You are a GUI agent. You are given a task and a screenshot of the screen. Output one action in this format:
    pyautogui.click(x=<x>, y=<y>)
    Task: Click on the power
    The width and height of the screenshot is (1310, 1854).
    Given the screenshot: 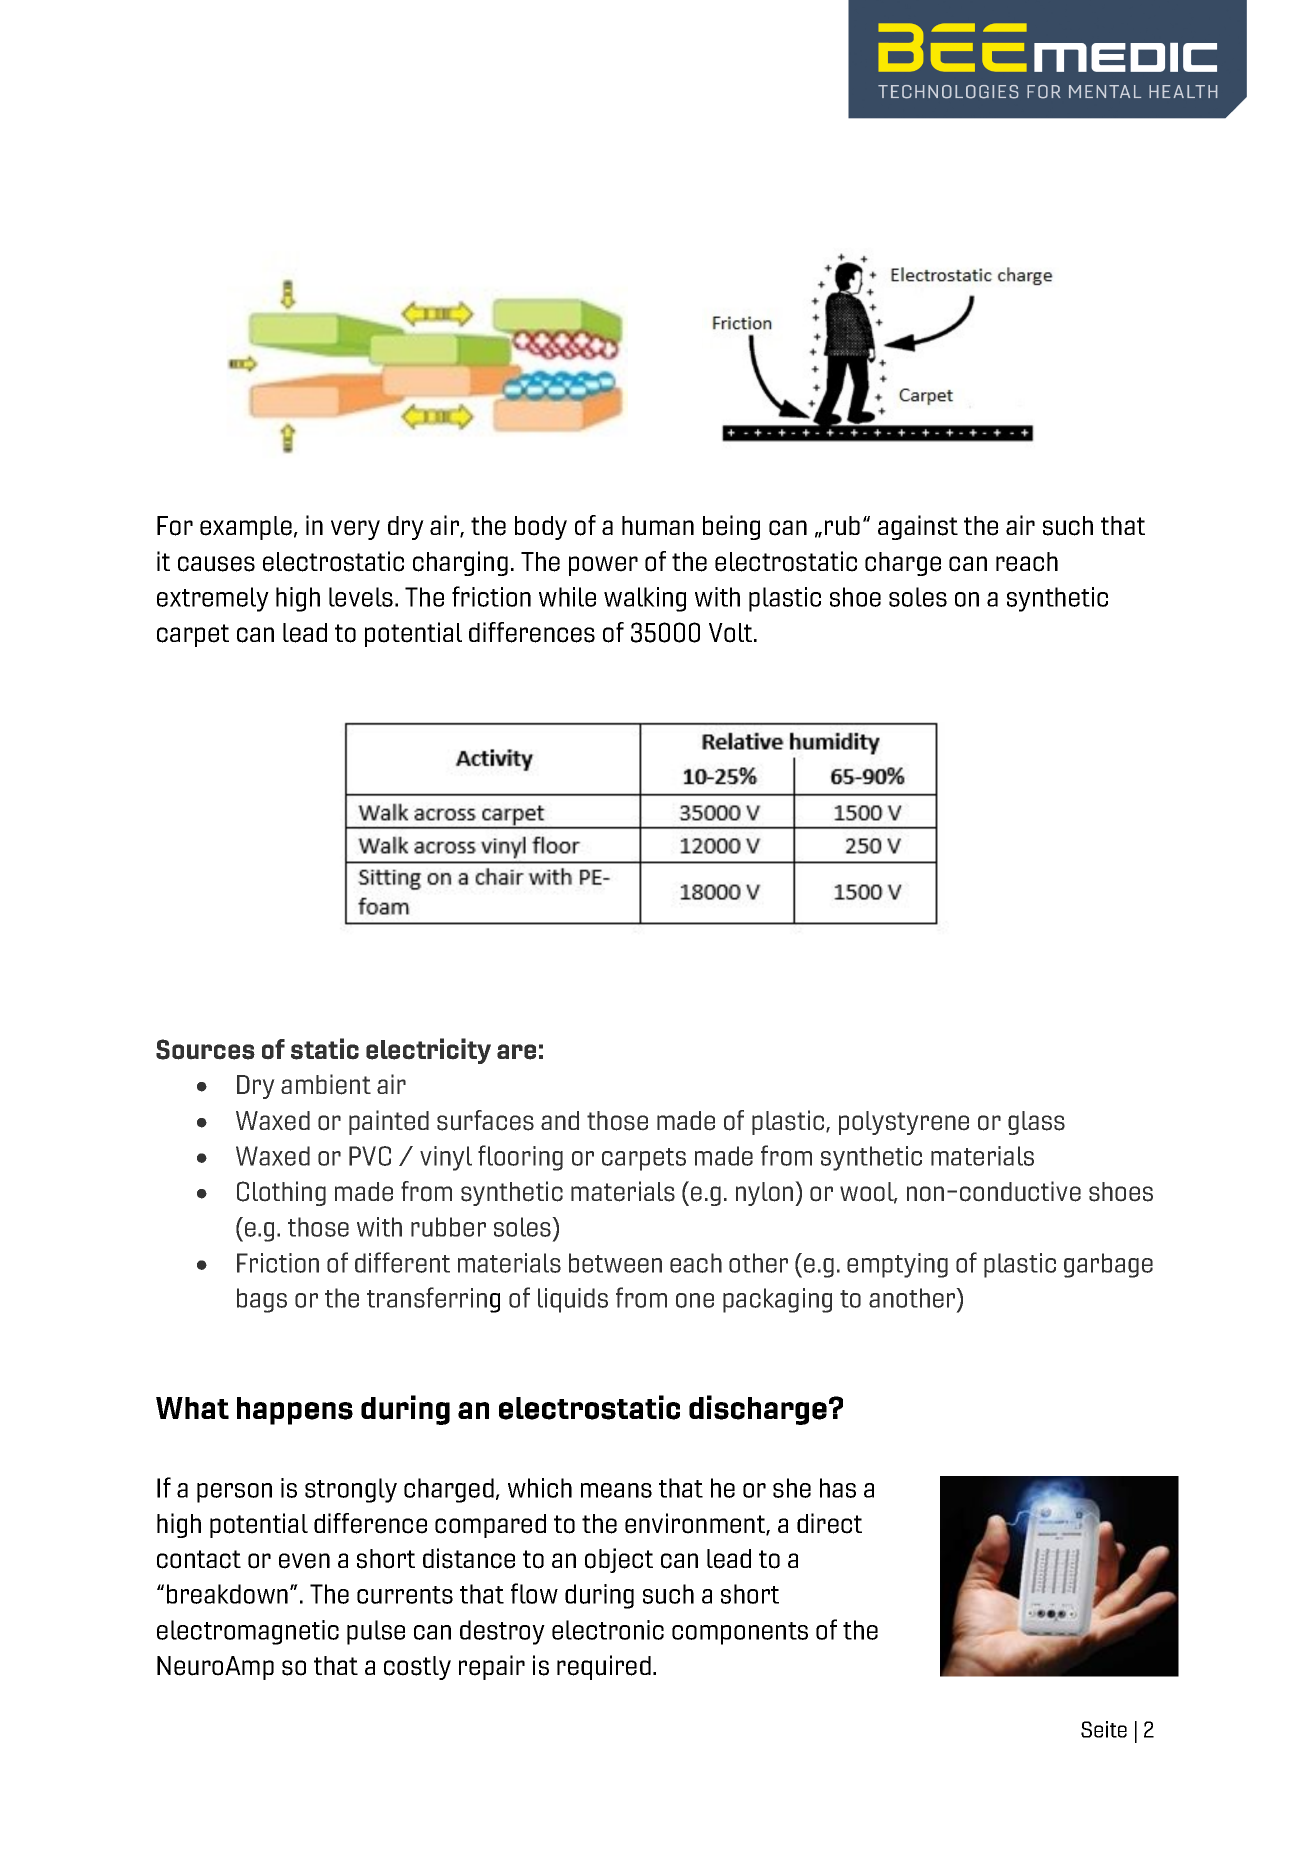 What is the action you would take?
    pyautogui.click(x=603, y=566)
